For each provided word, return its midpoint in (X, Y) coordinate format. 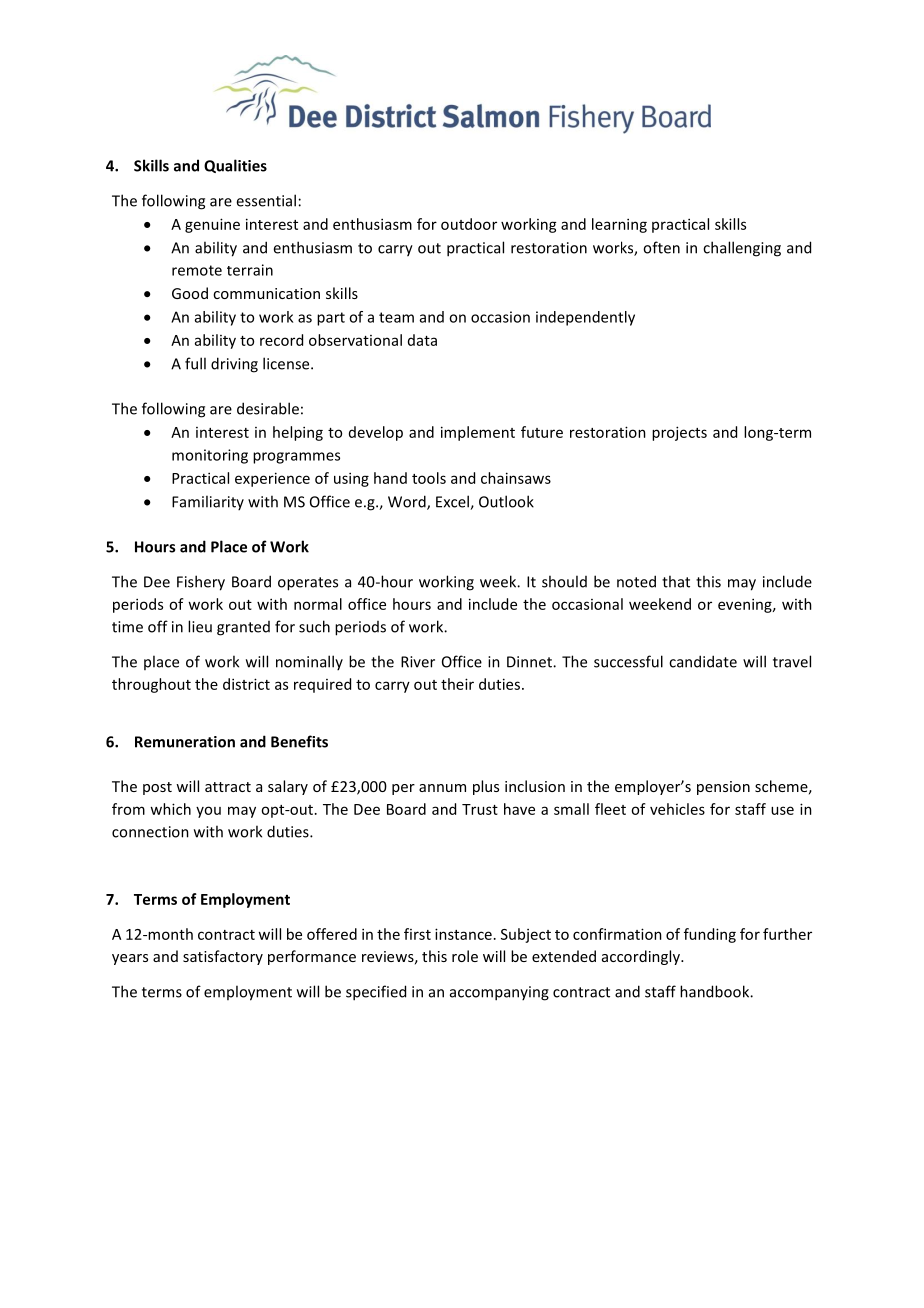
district (246, 684)
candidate (703, 661)
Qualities (235, 166)
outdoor (469, 224)
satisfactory (223, 957)
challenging (742, 249)
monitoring (210, 456)
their (457, 684)
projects (679, 433)
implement (478, 433)
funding (710, 935)
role (465, 956)
